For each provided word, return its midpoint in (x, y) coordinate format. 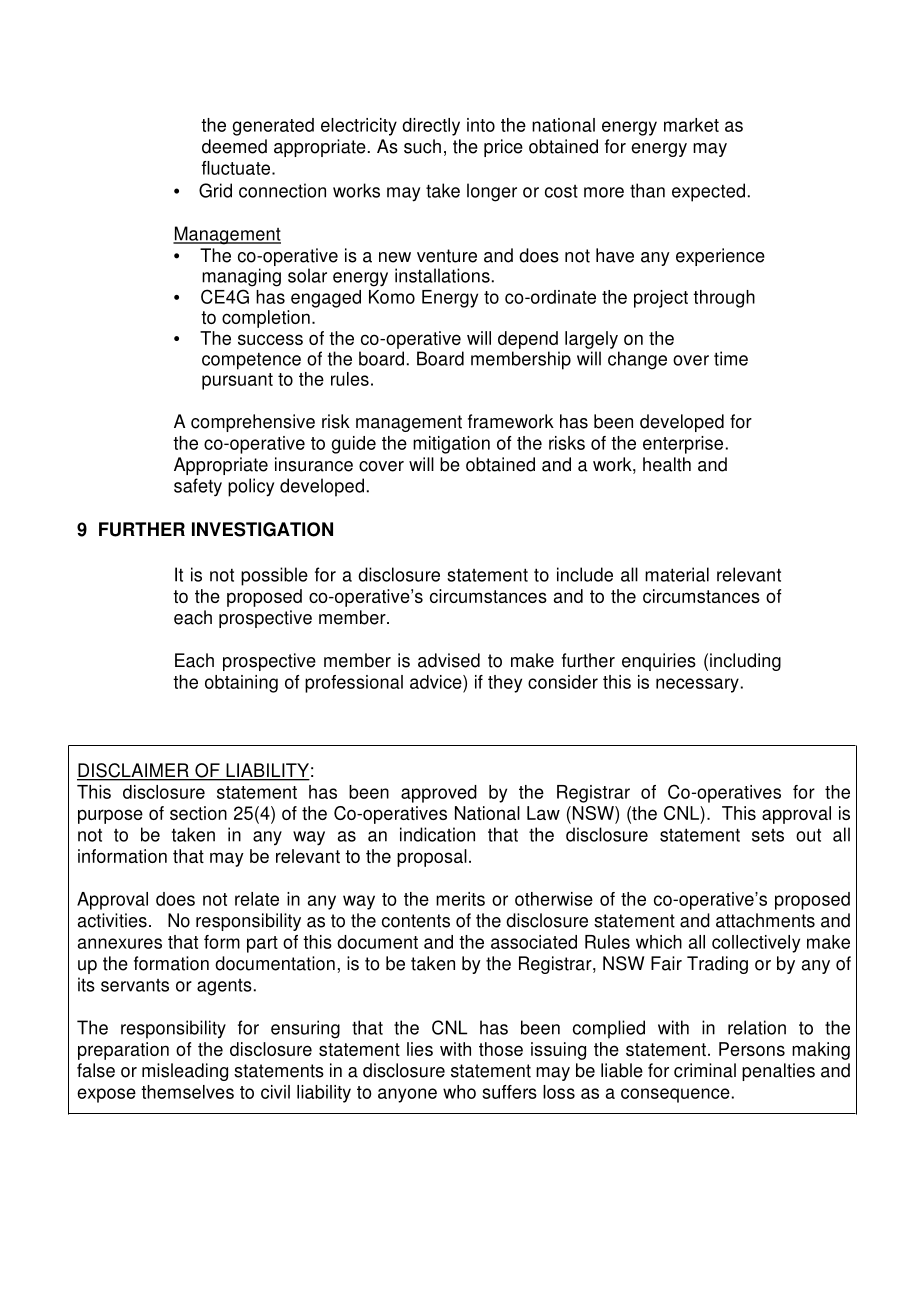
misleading (185, 1072)
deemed (234, 146)
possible (274, 576)
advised (449, 660)
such (422, 146)
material (677, 574)
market (691, 125)
